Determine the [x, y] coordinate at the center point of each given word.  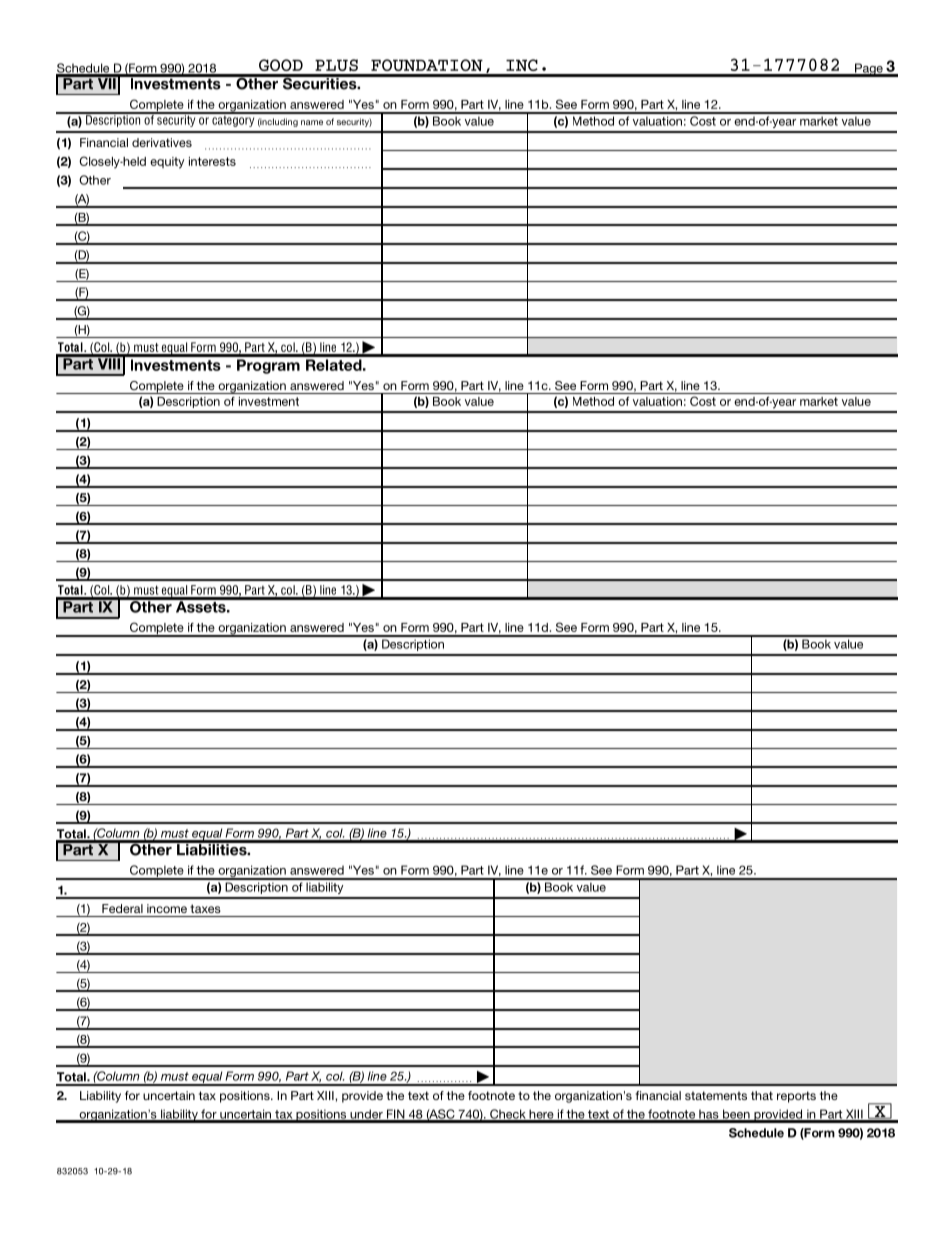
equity [167, 163]
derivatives [162, 142]
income [167, 908]
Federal [122, 908]
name [312, 122]
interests [212, 161]
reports [796, 1097]
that [762, 1095]
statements [716, 1095]
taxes [205, 908]
